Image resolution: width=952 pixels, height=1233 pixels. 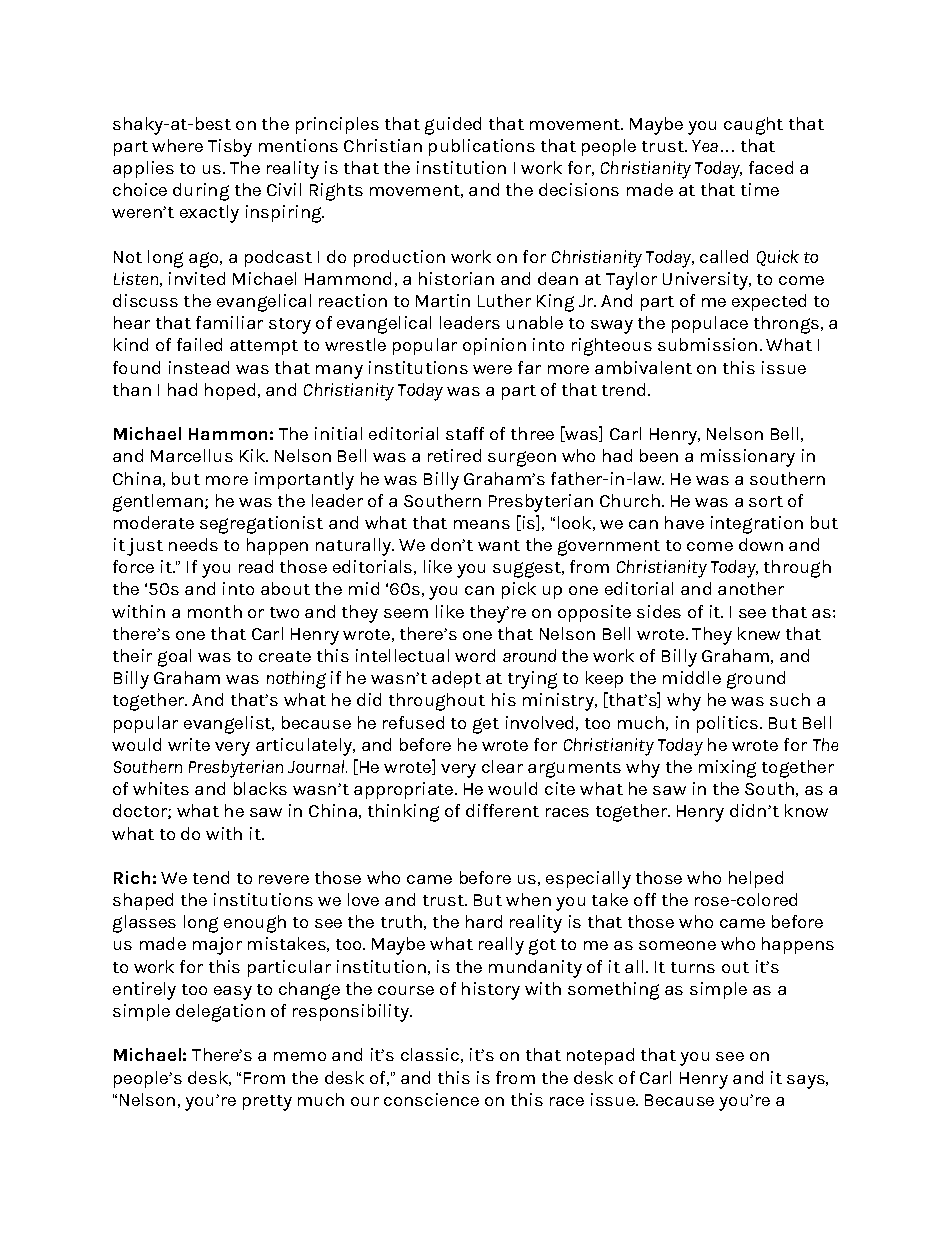 I want to click on knew, so click(x=759, y=633).
